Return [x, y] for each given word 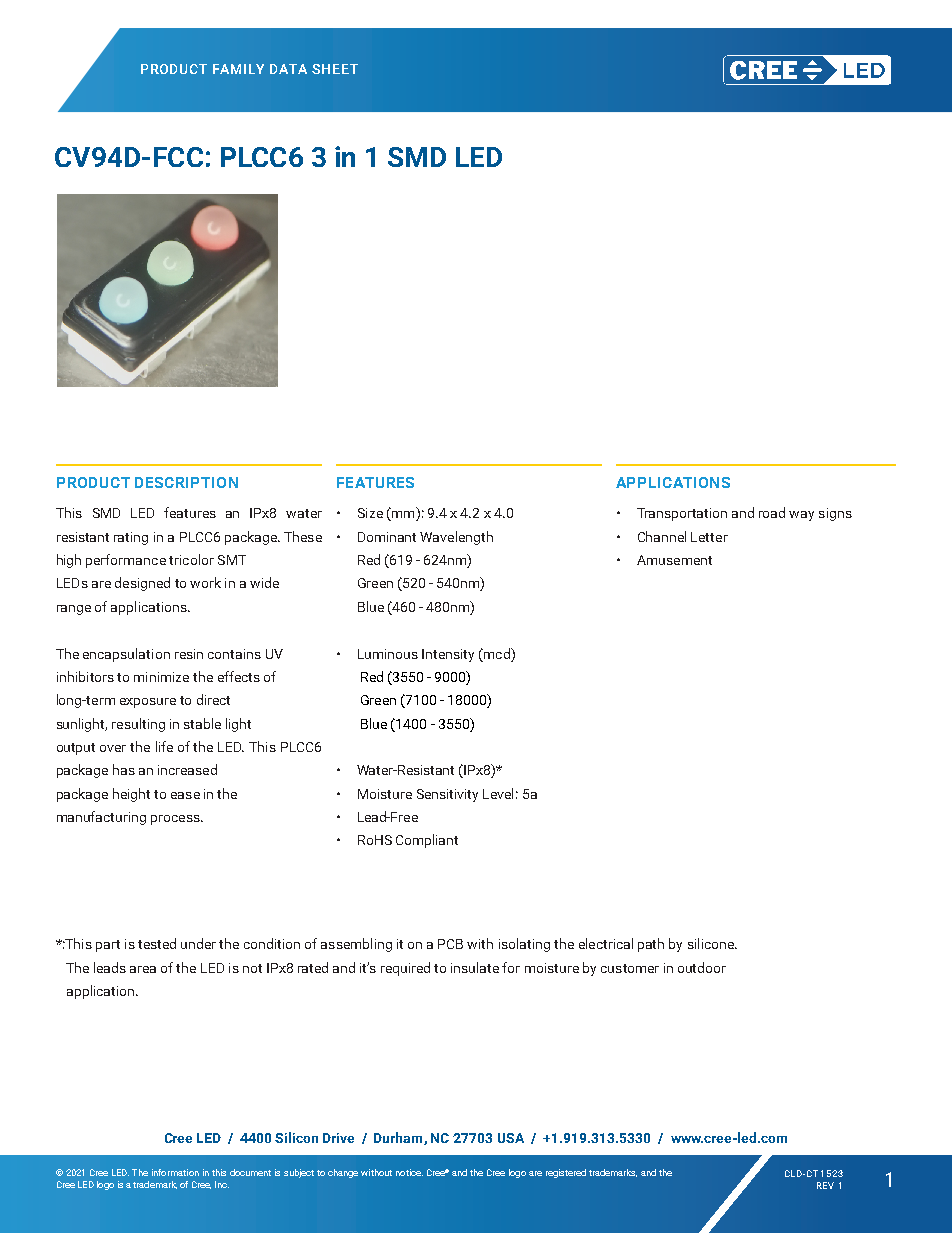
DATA [288, 69]
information [175, 1172]
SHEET [335, 69]
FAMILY [238, 69]
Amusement [674, 560]
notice [409, 1172]
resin [189, 654]
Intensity [448, 655]
